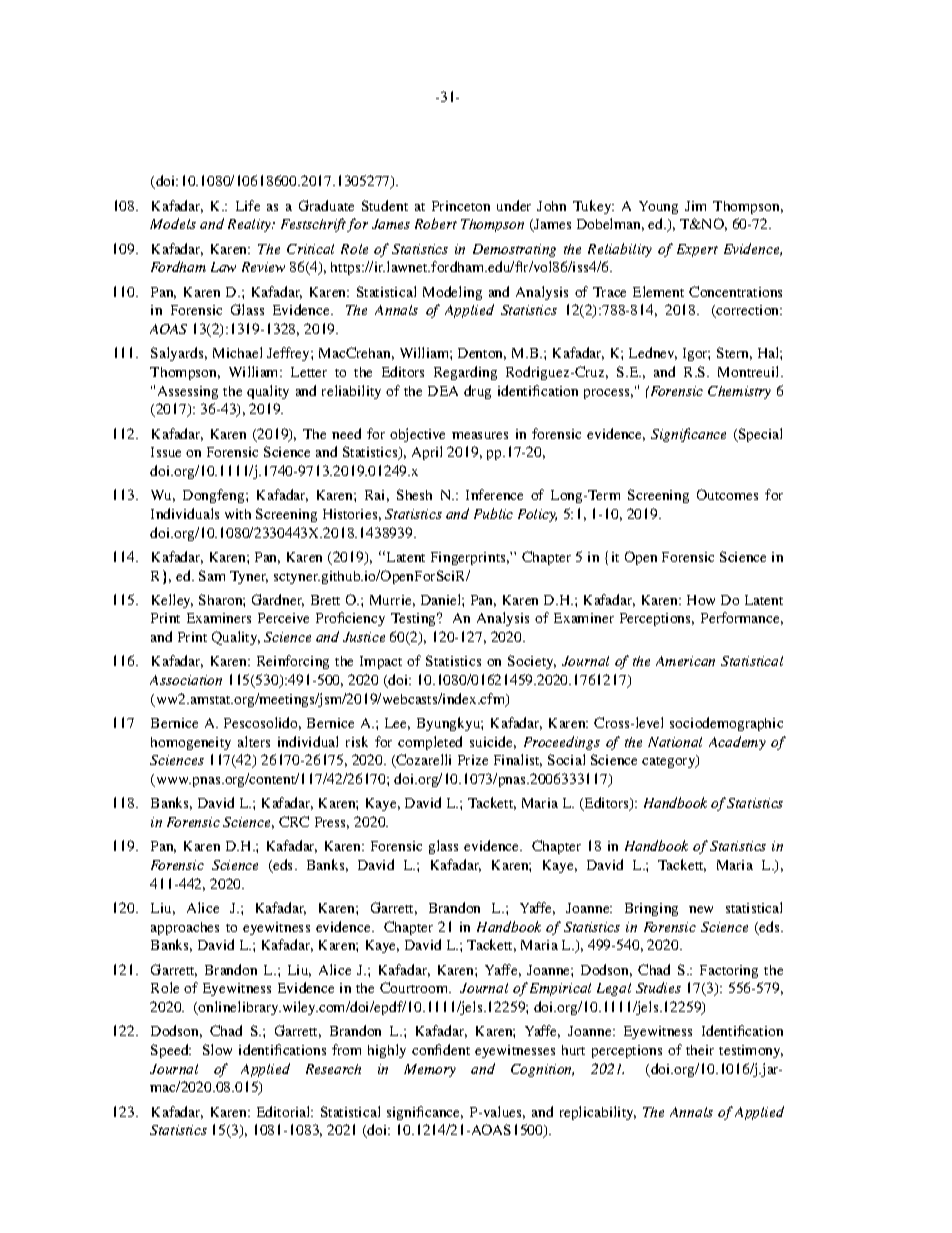 Image resolution: width=952 pixels, height=1233 pixels. Describe the element at coordinates (238, 514) in the image. I see `with` at that location.
